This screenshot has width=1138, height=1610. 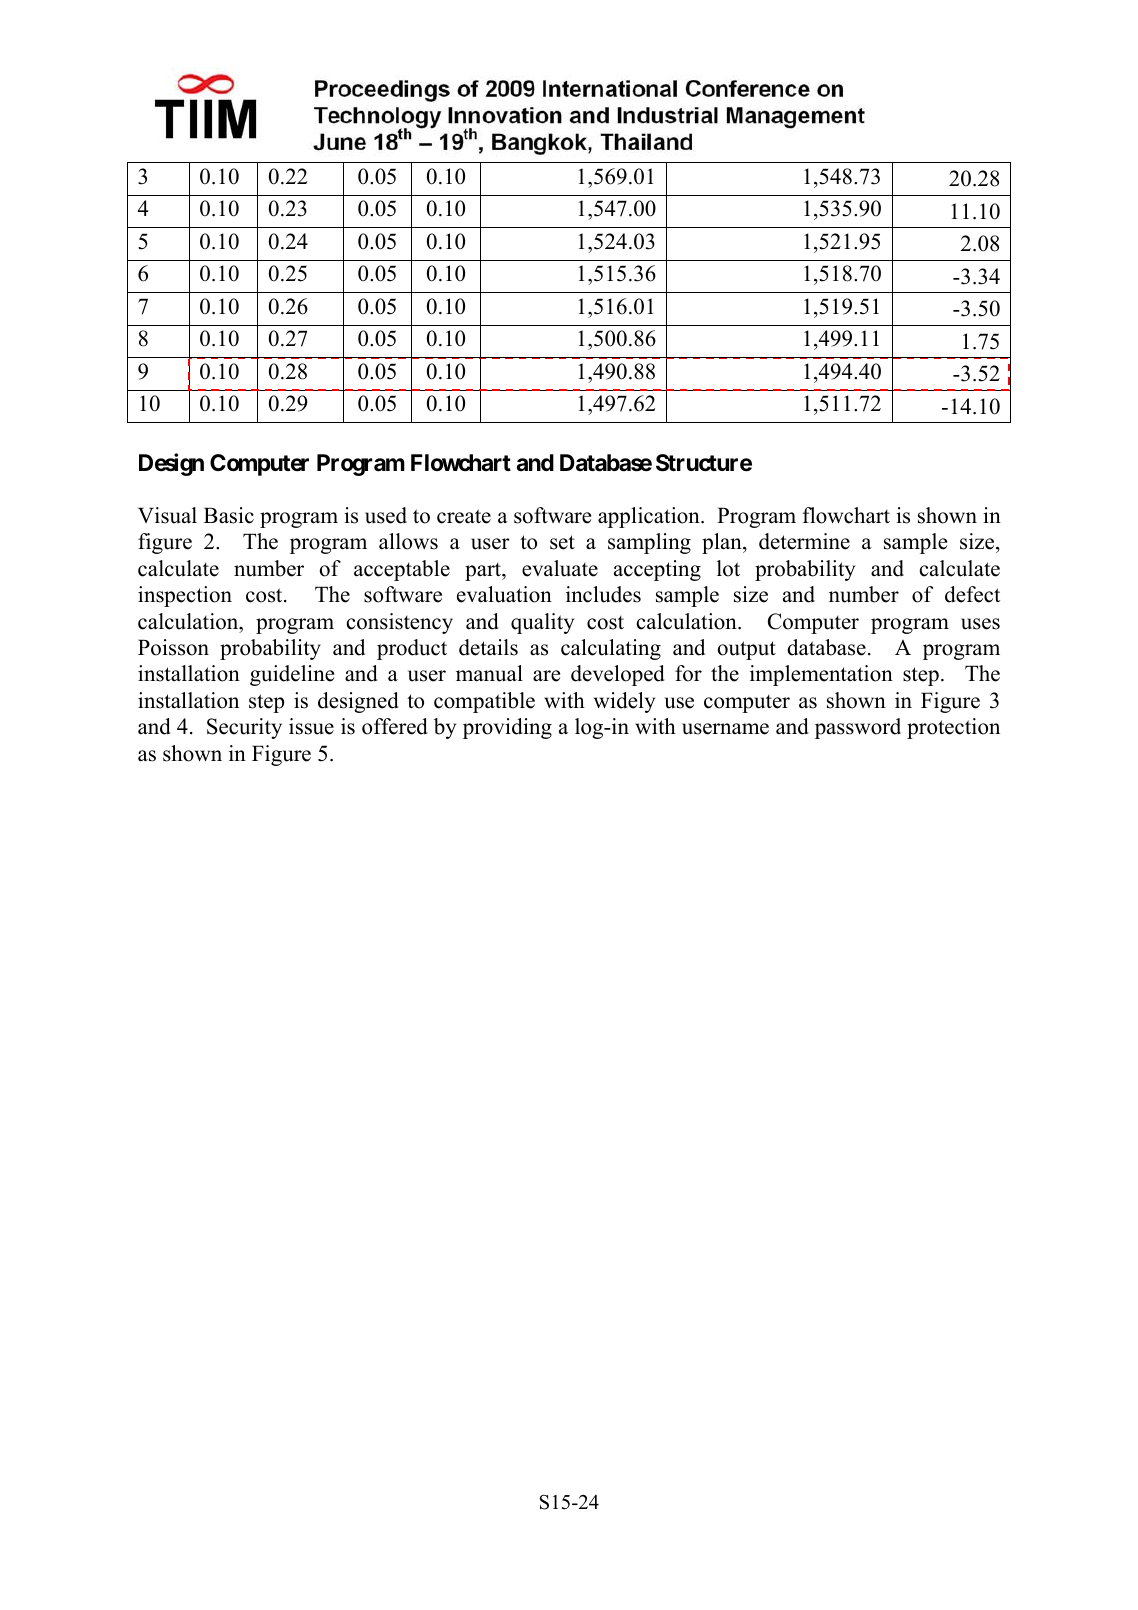 I want to click on Basic, so click(x=229, y=515).
